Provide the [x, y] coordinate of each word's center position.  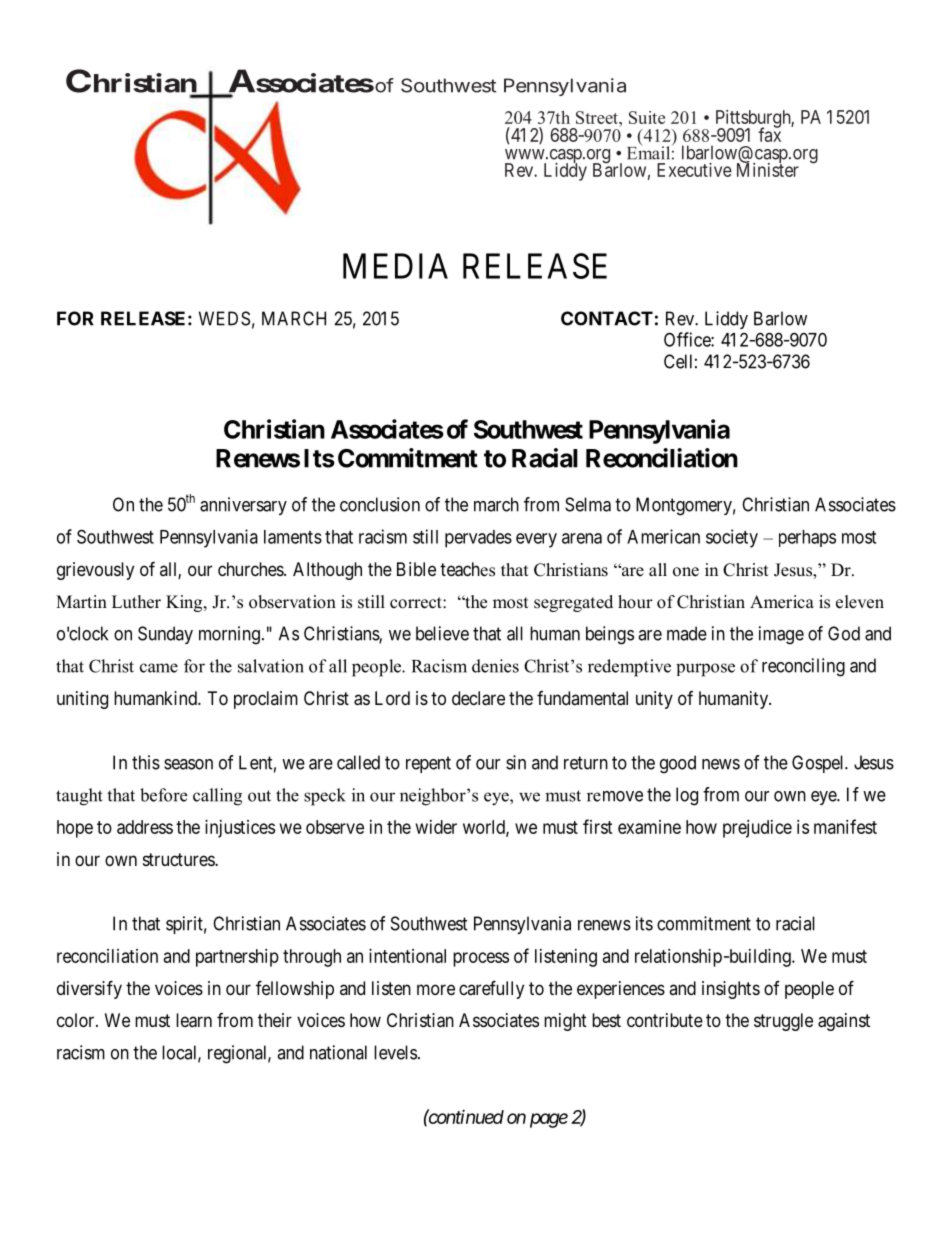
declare [478, 698]
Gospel [819, 764]
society [732, 538]
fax [769, 134]
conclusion [380, 504]
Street [598, 117]
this [146, 762]
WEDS [224, 318]
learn [194, 1020]
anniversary [243, 506]
